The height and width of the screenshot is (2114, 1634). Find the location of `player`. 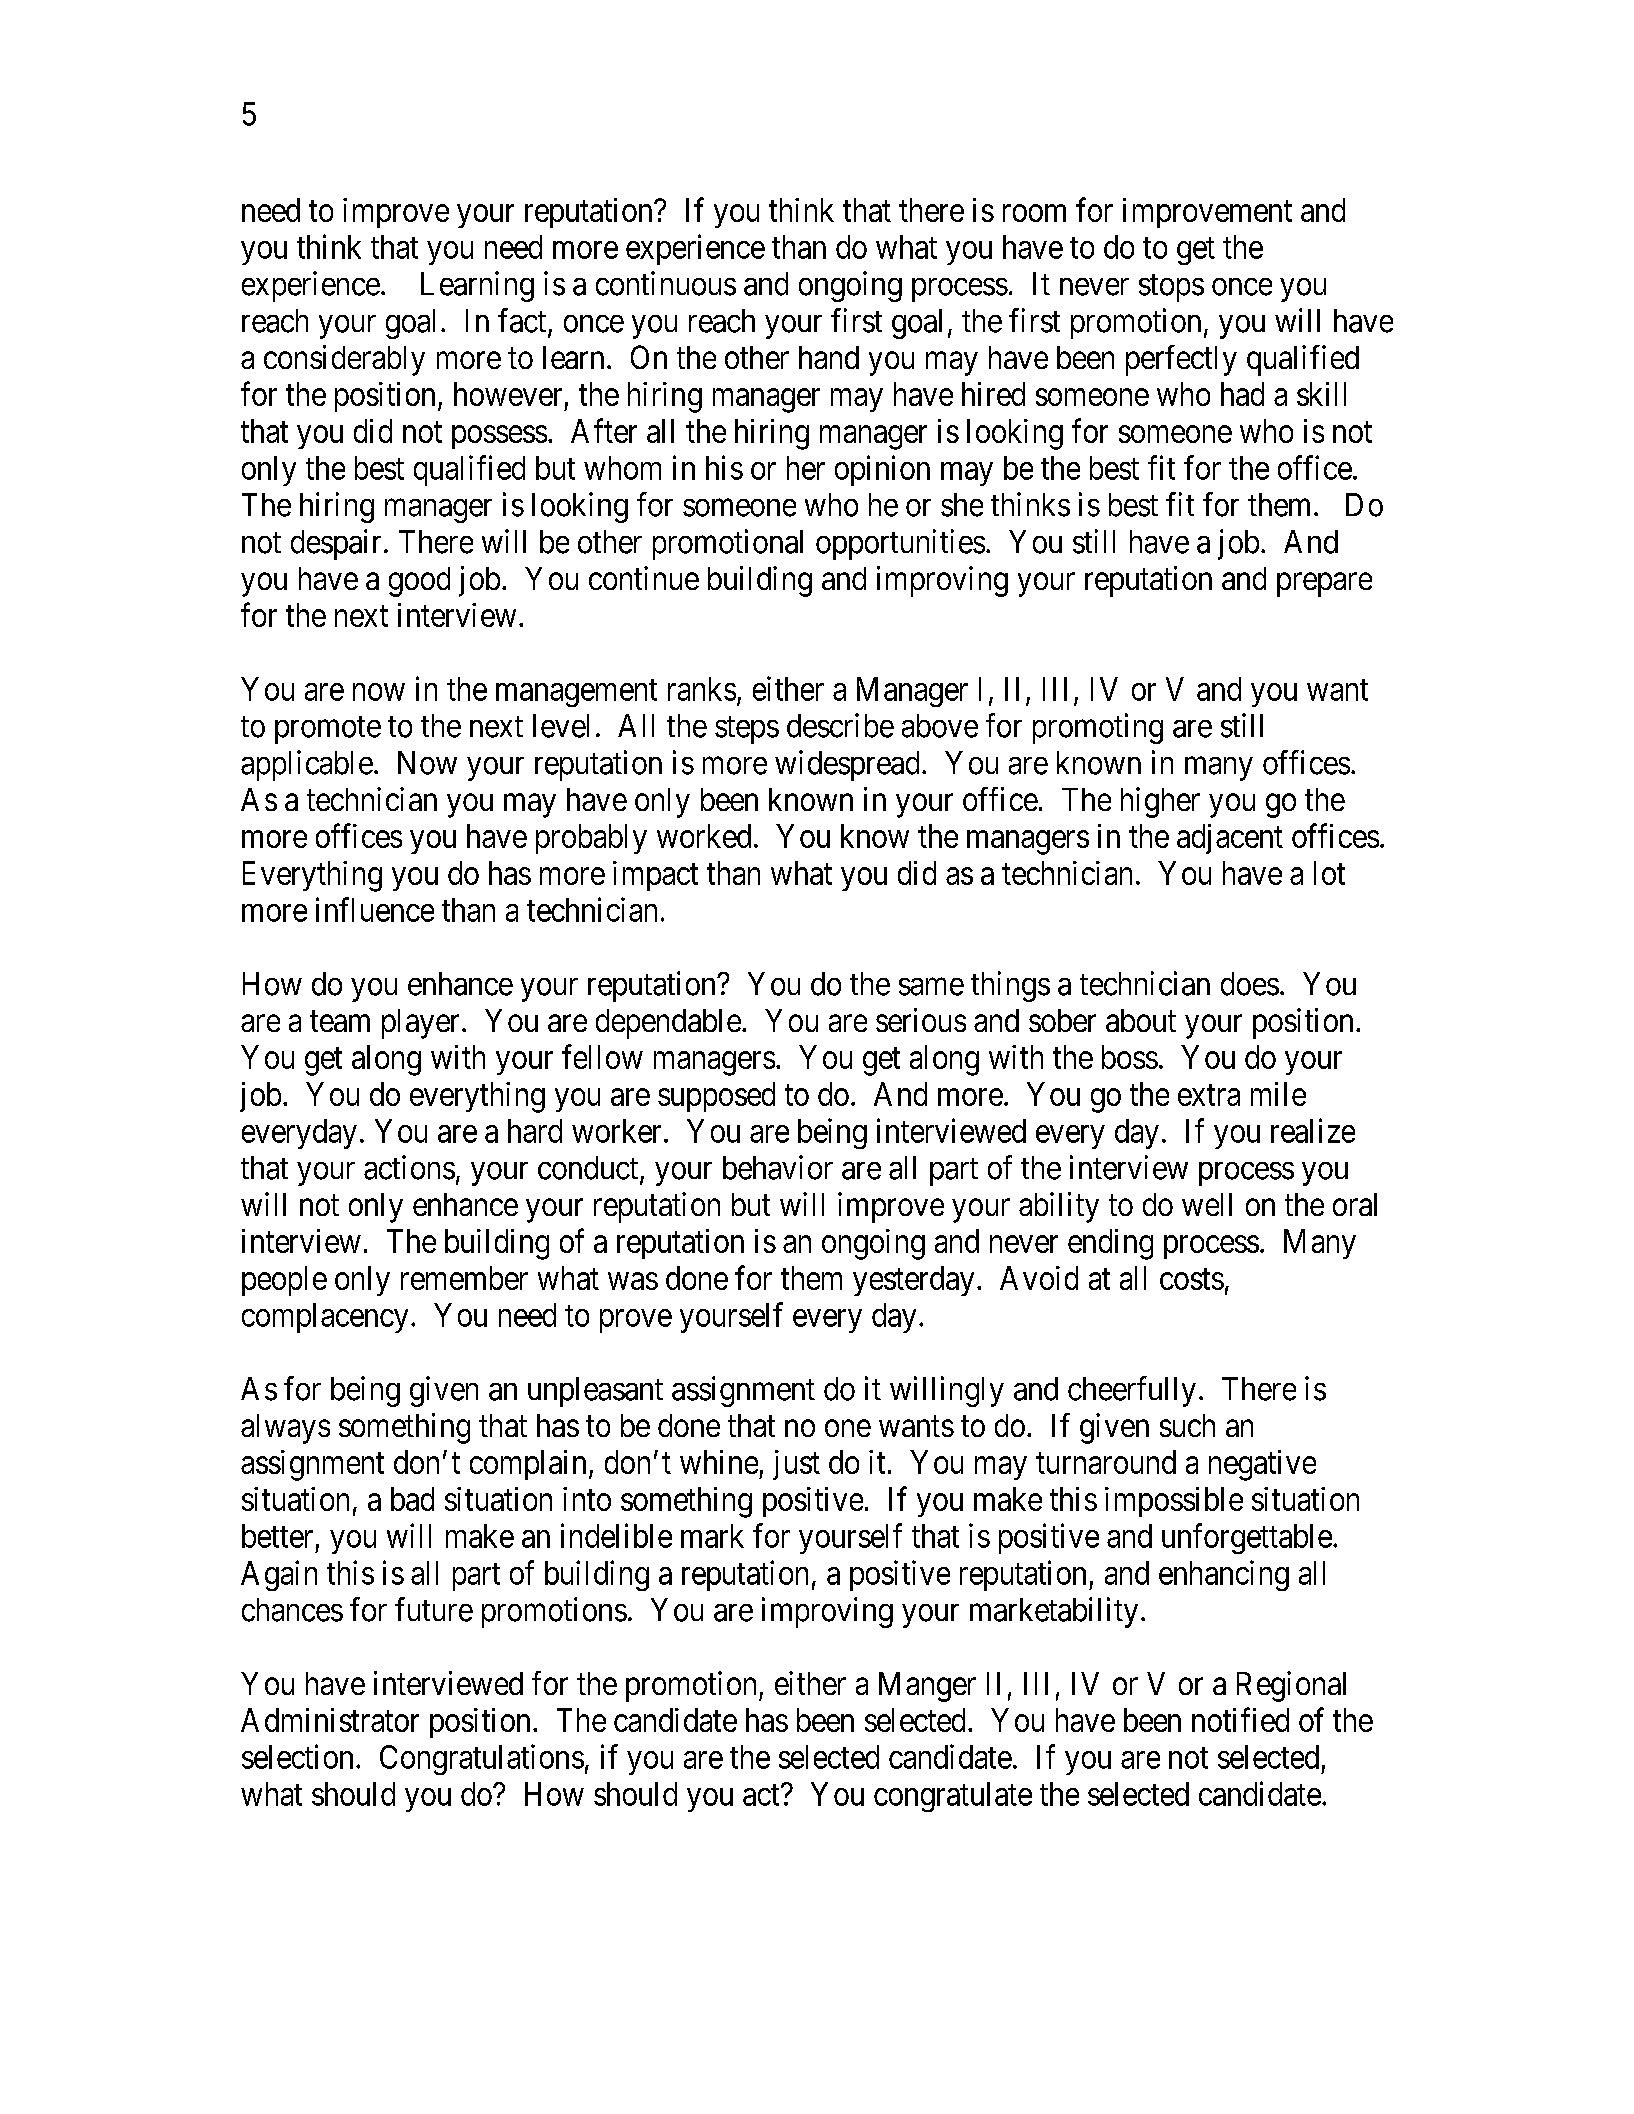

player is located at coordinates (420, 1024).
